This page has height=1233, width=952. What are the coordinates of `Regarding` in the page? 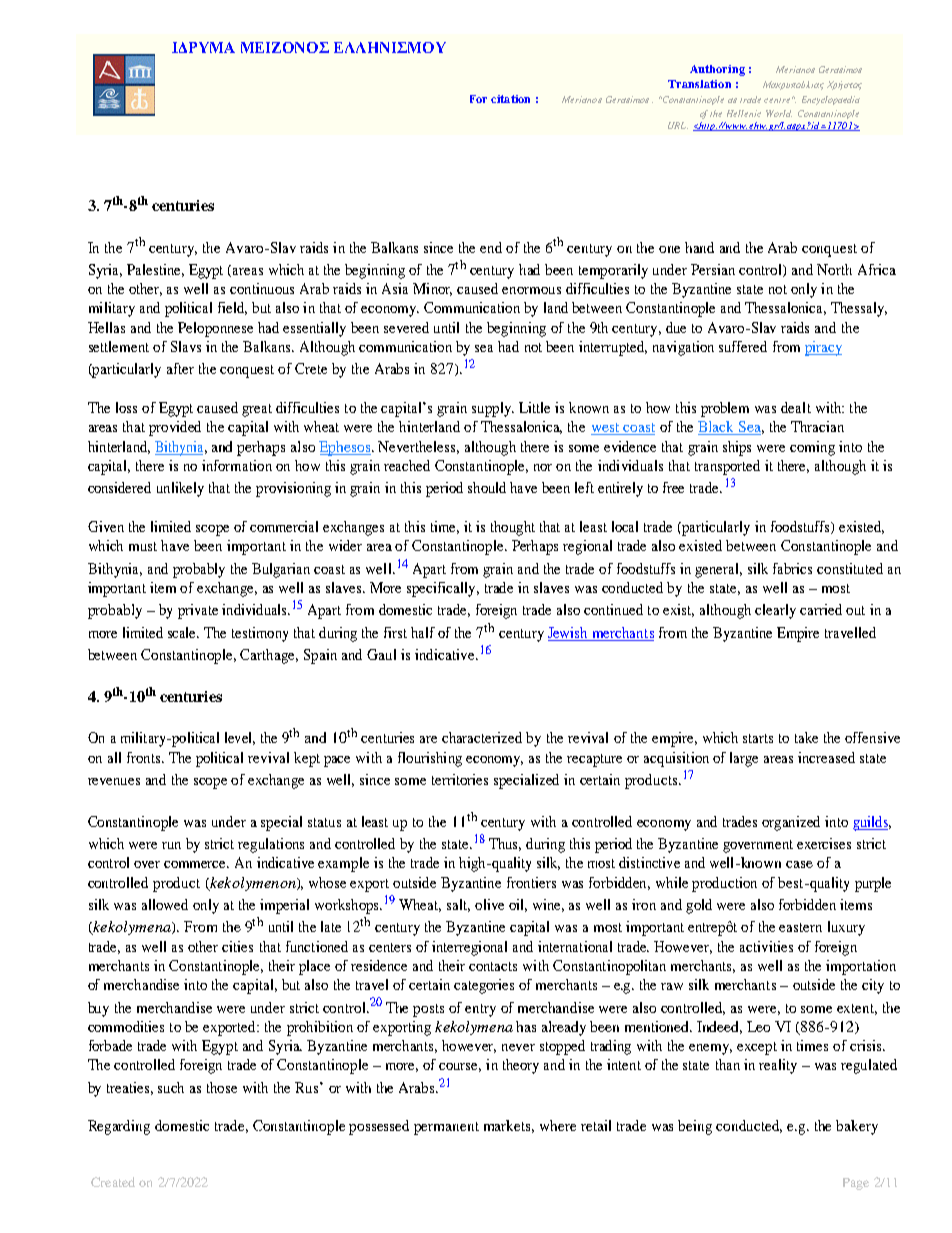 It's located at (119, 1127).
